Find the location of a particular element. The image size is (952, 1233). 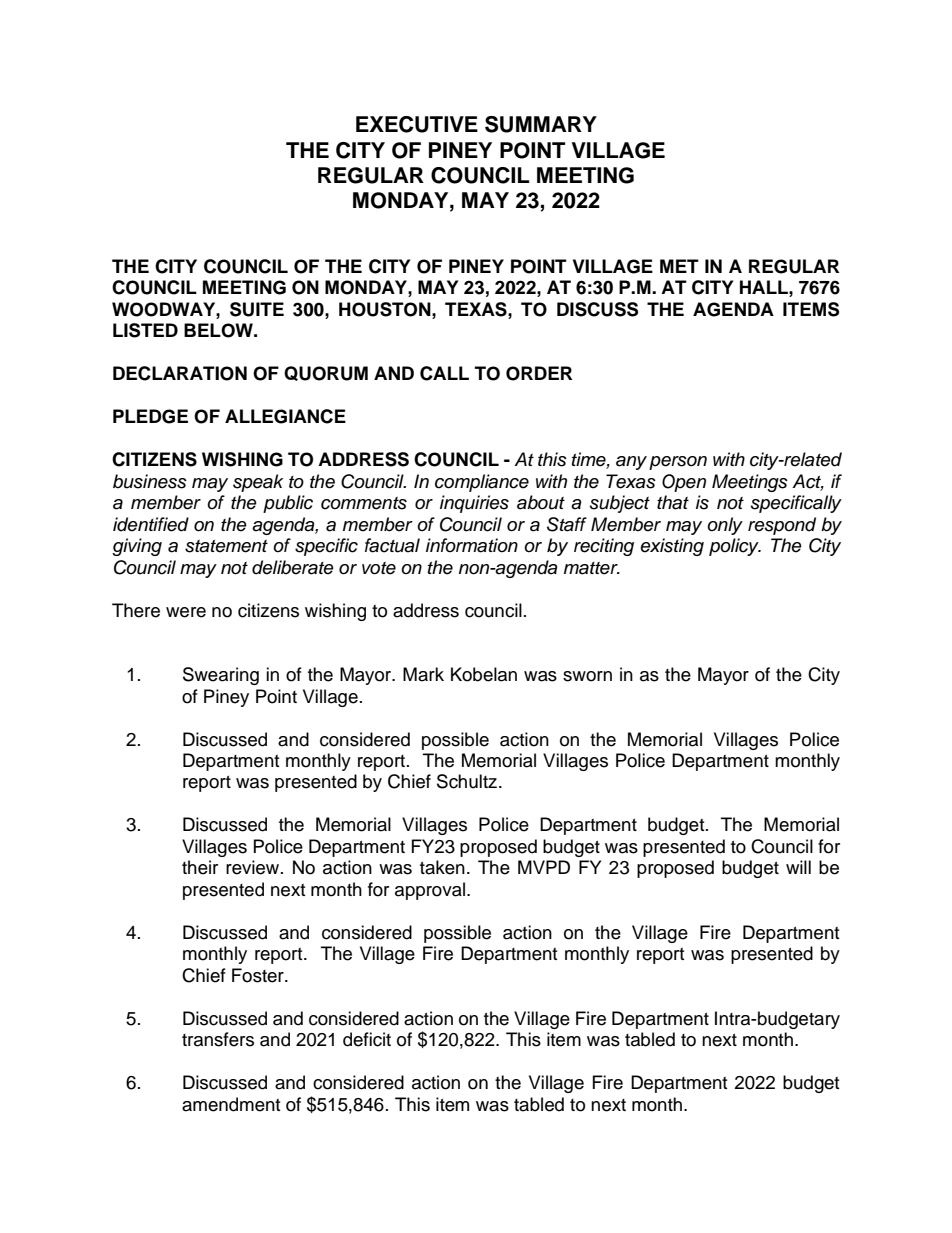

DECLARATION is located at coordinates (180, 373).
